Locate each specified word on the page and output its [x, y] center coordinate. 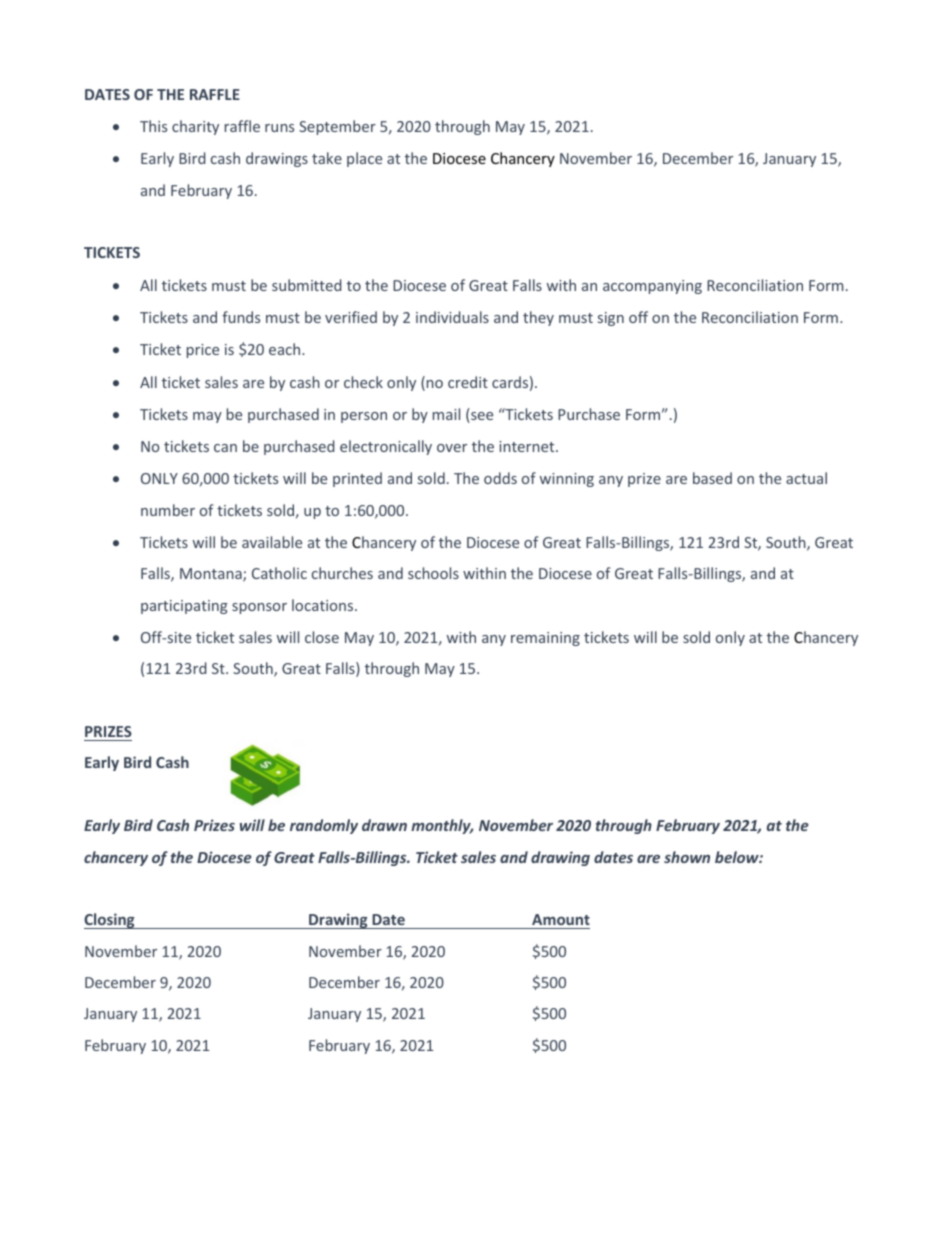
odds [500, 478]
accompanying [652, 287]
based [712, 478]
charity [195, 127]
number [168, 510]
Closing [110, 921]
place [364, 159]
